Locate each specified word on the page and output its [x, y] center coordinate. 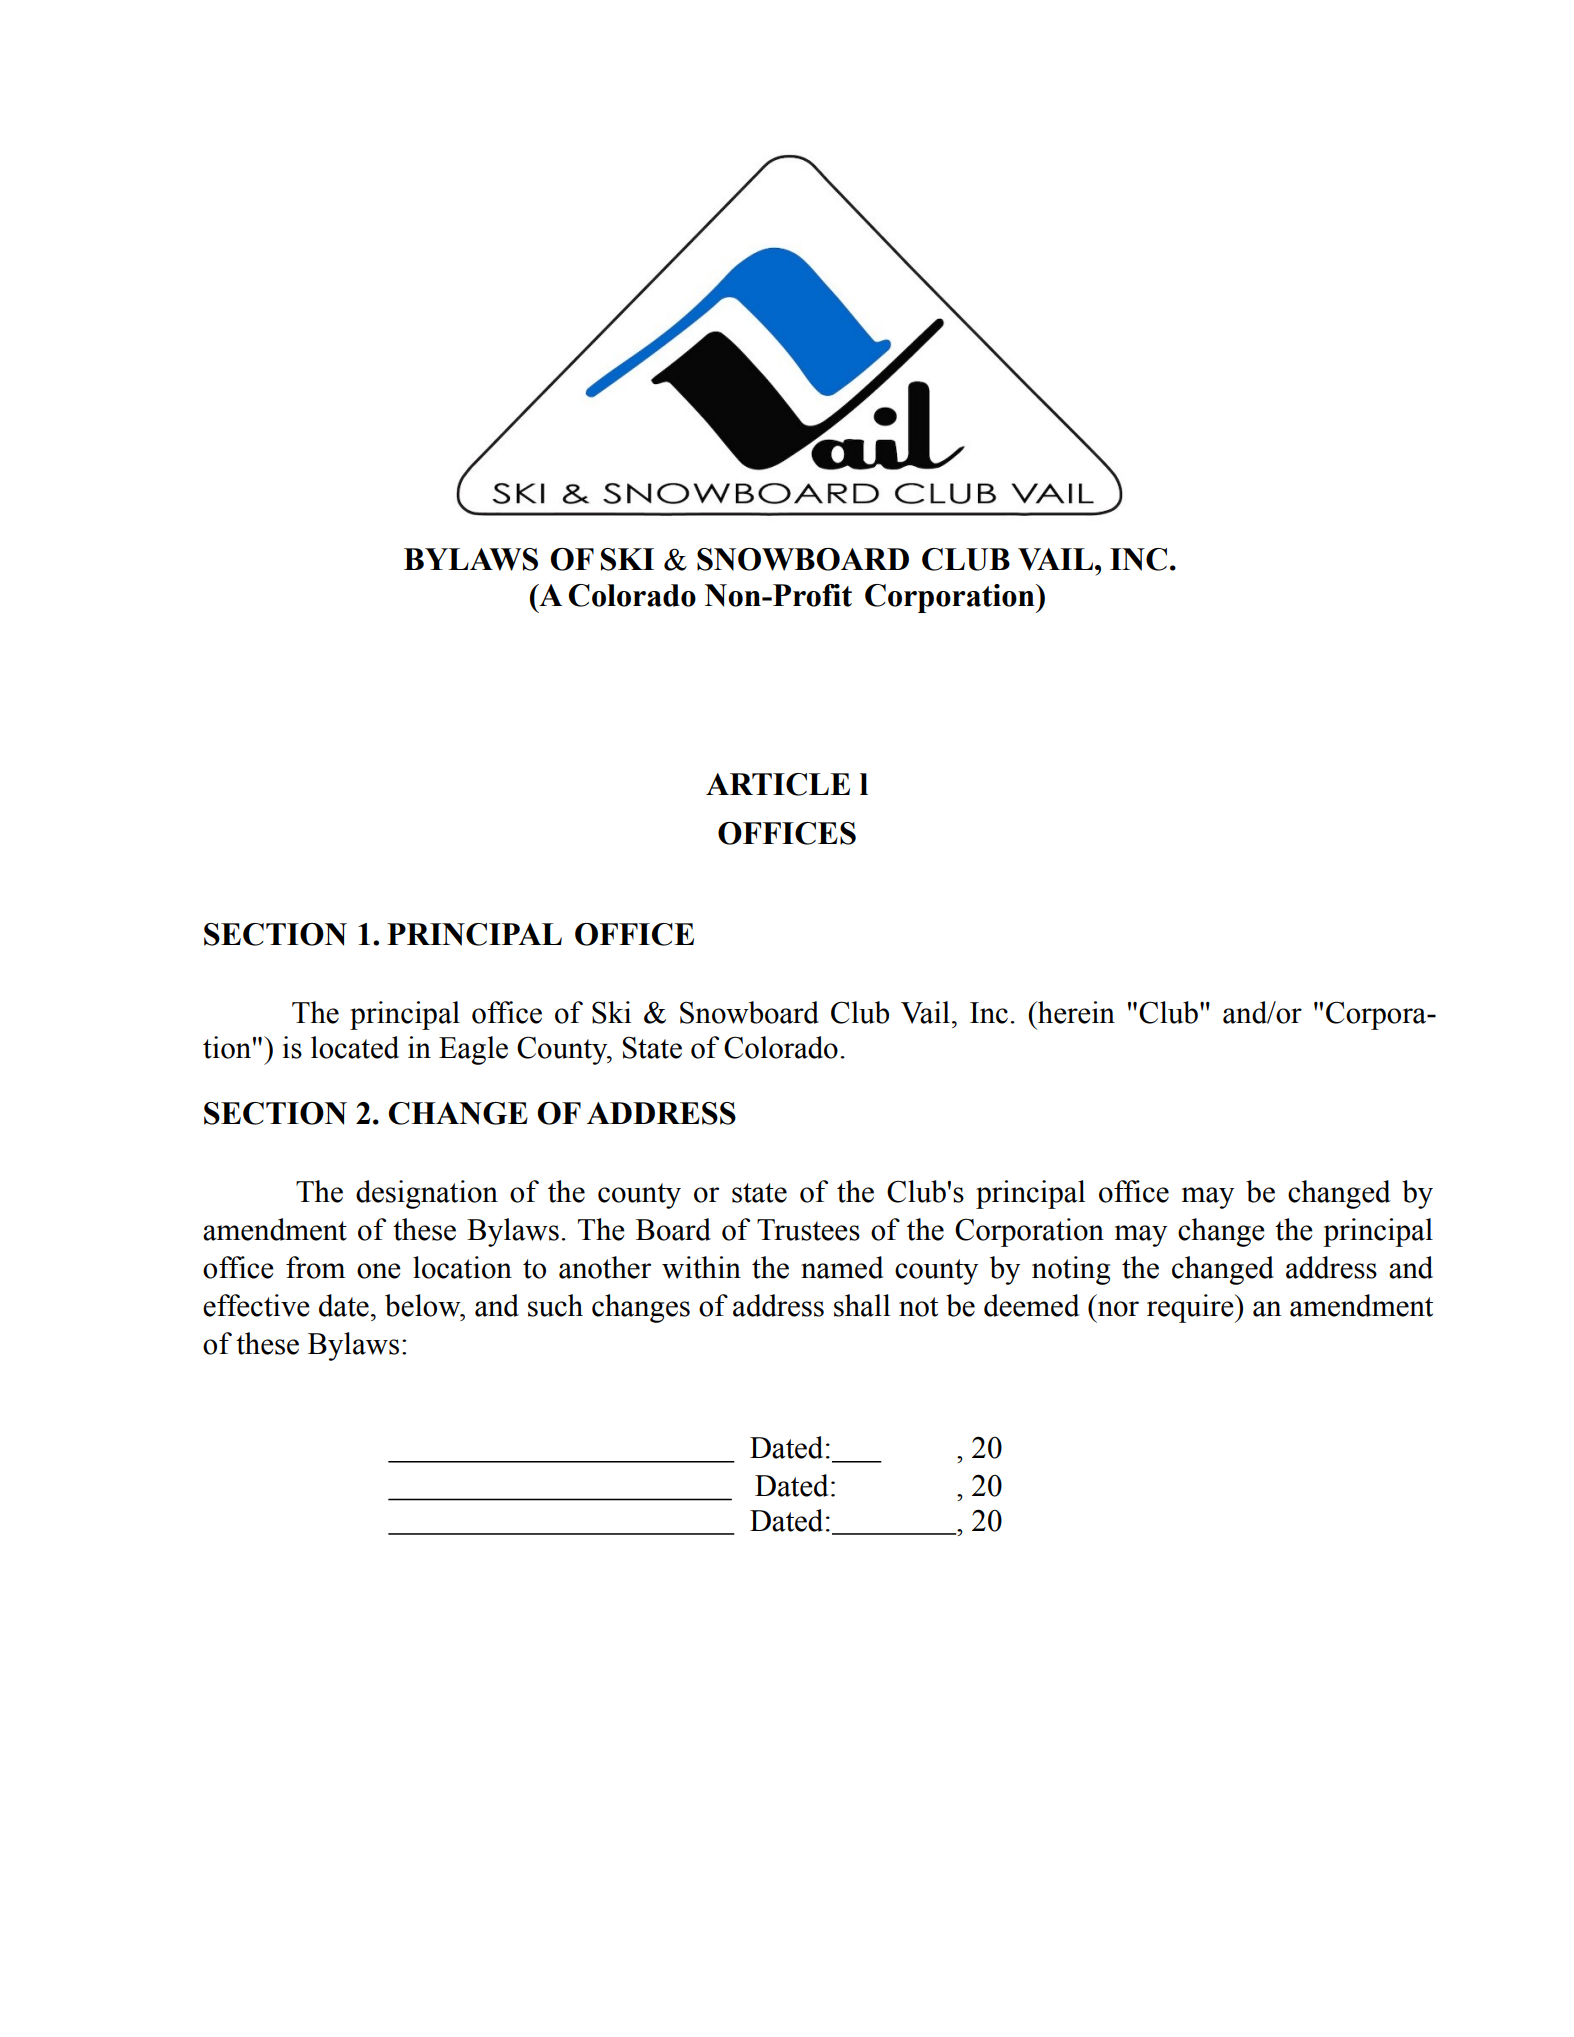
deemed [1031, 1305]
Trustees [808, 1230]
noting [1071, 1270]
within [701, 1267]
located [355, 1047]
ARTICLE [778, 784]
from [315, 1267]
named [842, 1267]
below [424, 1305]
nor [1118, 1309]
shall [862, 1305]
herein [1075, 1012]
